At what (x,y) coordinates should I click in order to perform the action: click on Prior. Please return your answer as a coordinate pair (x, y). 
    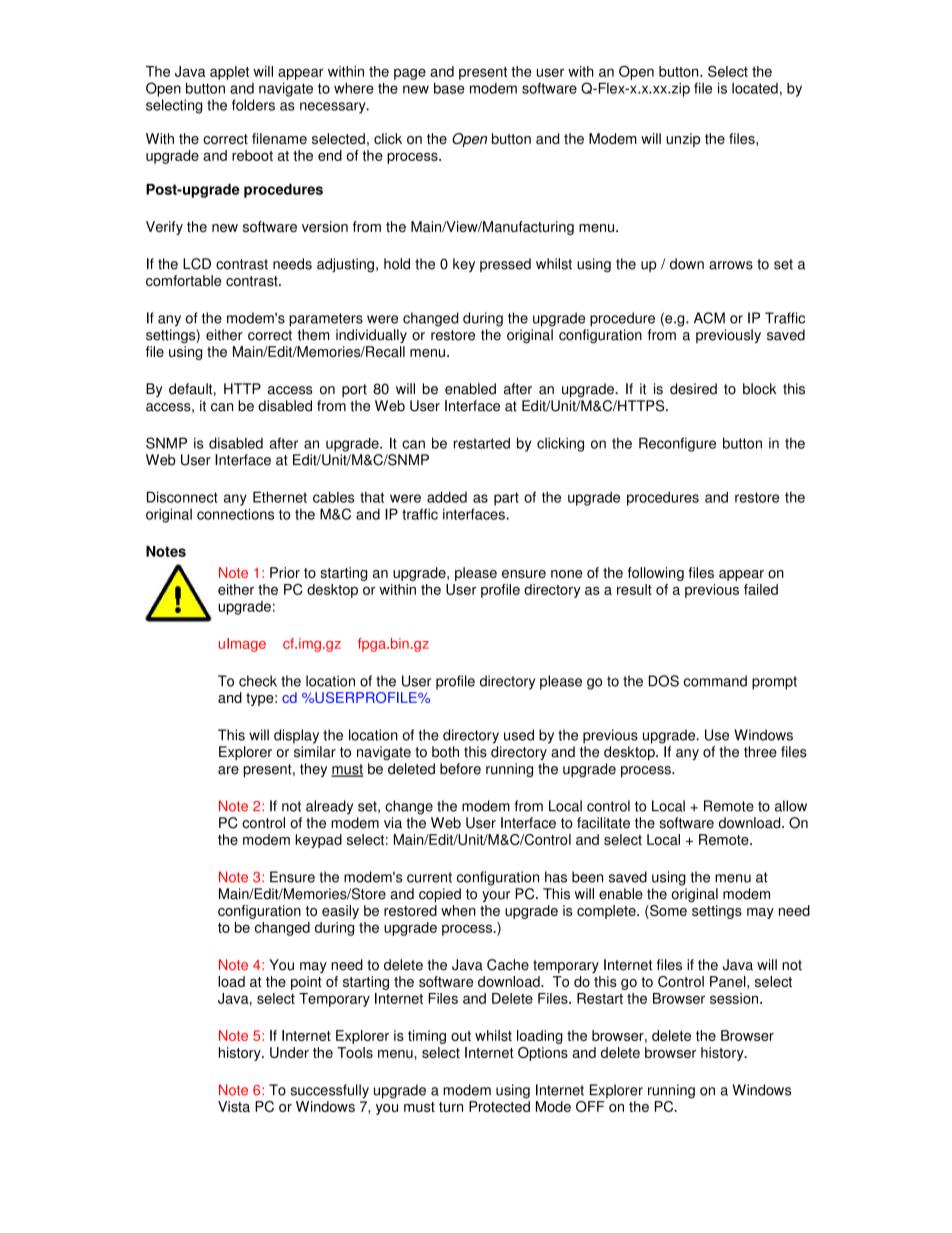
    Looking at the image, I should click on (285, 572).
